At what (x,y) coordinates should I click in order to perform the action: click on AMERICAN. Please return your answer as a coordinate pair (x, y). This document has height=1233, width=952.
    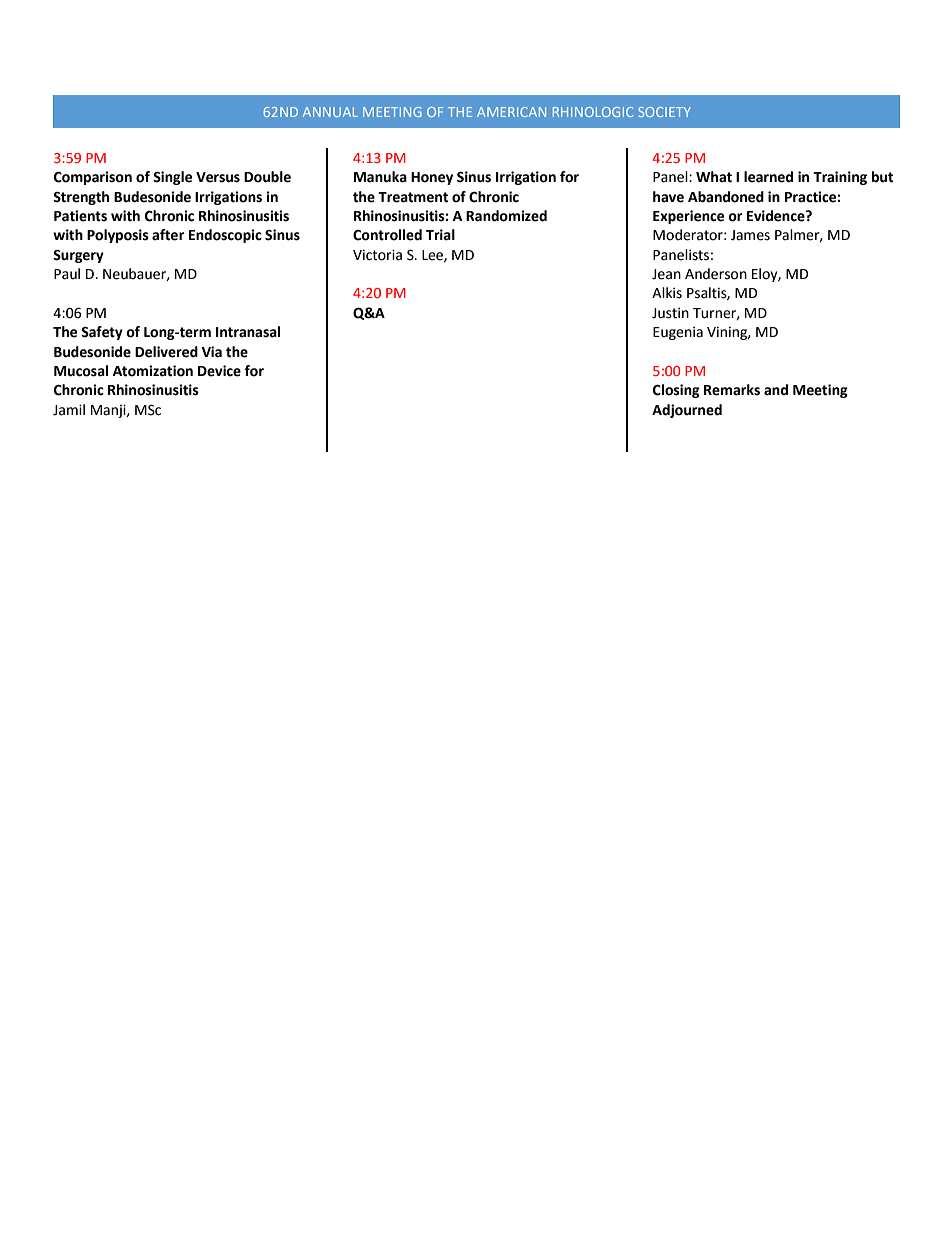
    Looking at the image, I should click on (511, 112).
